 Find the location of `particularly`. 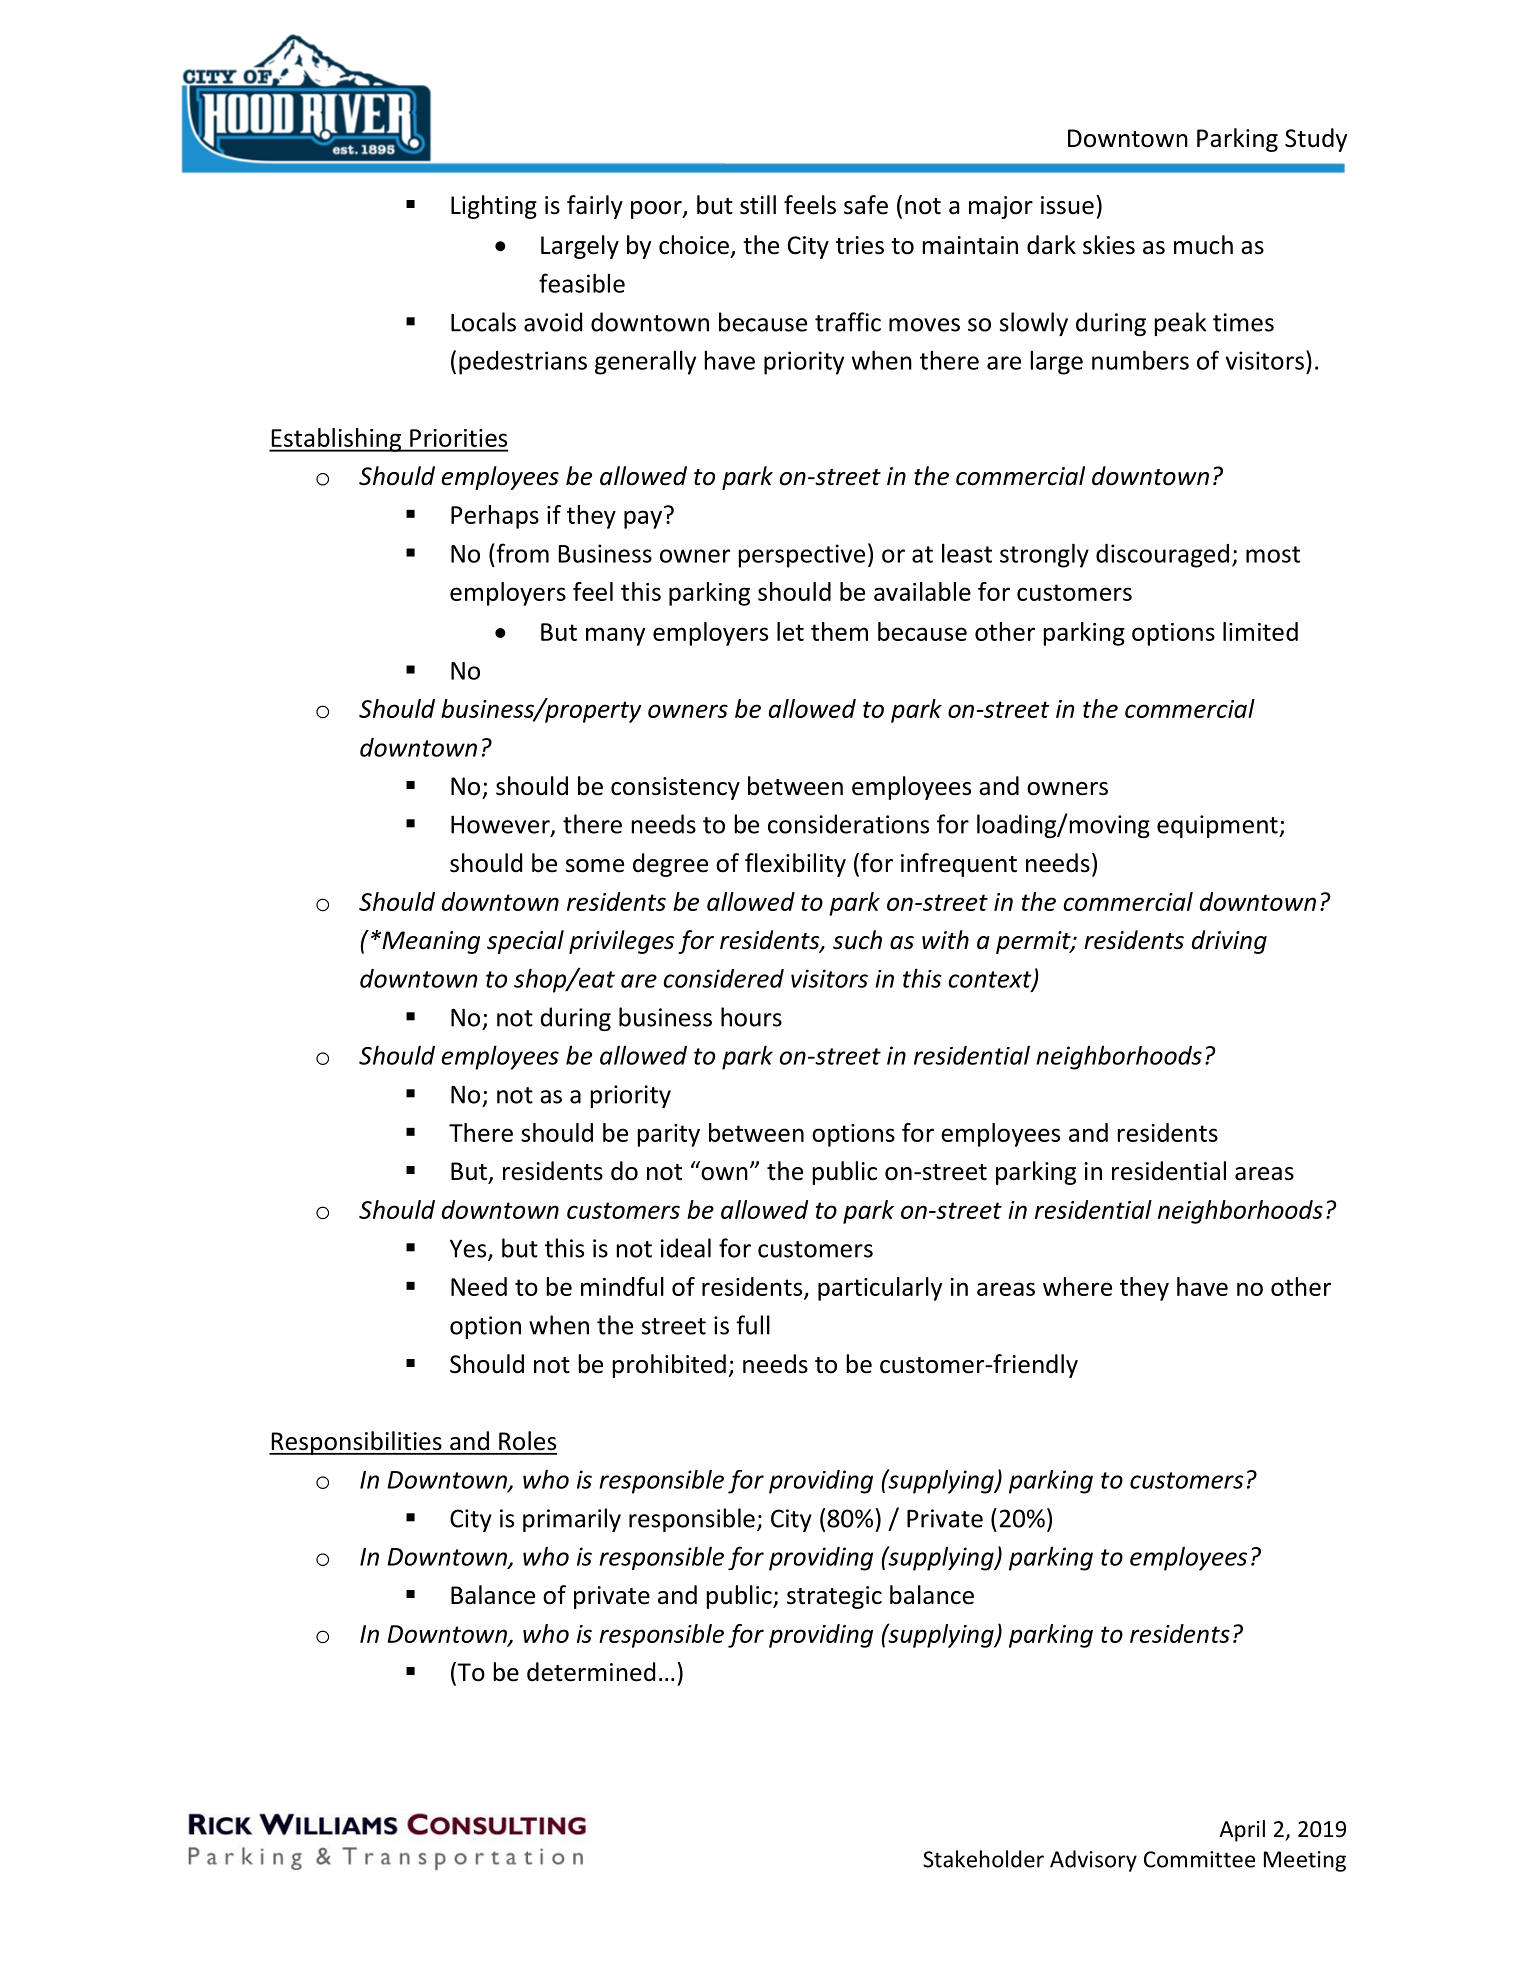

particularly is located at coordinates (880, 1289).
